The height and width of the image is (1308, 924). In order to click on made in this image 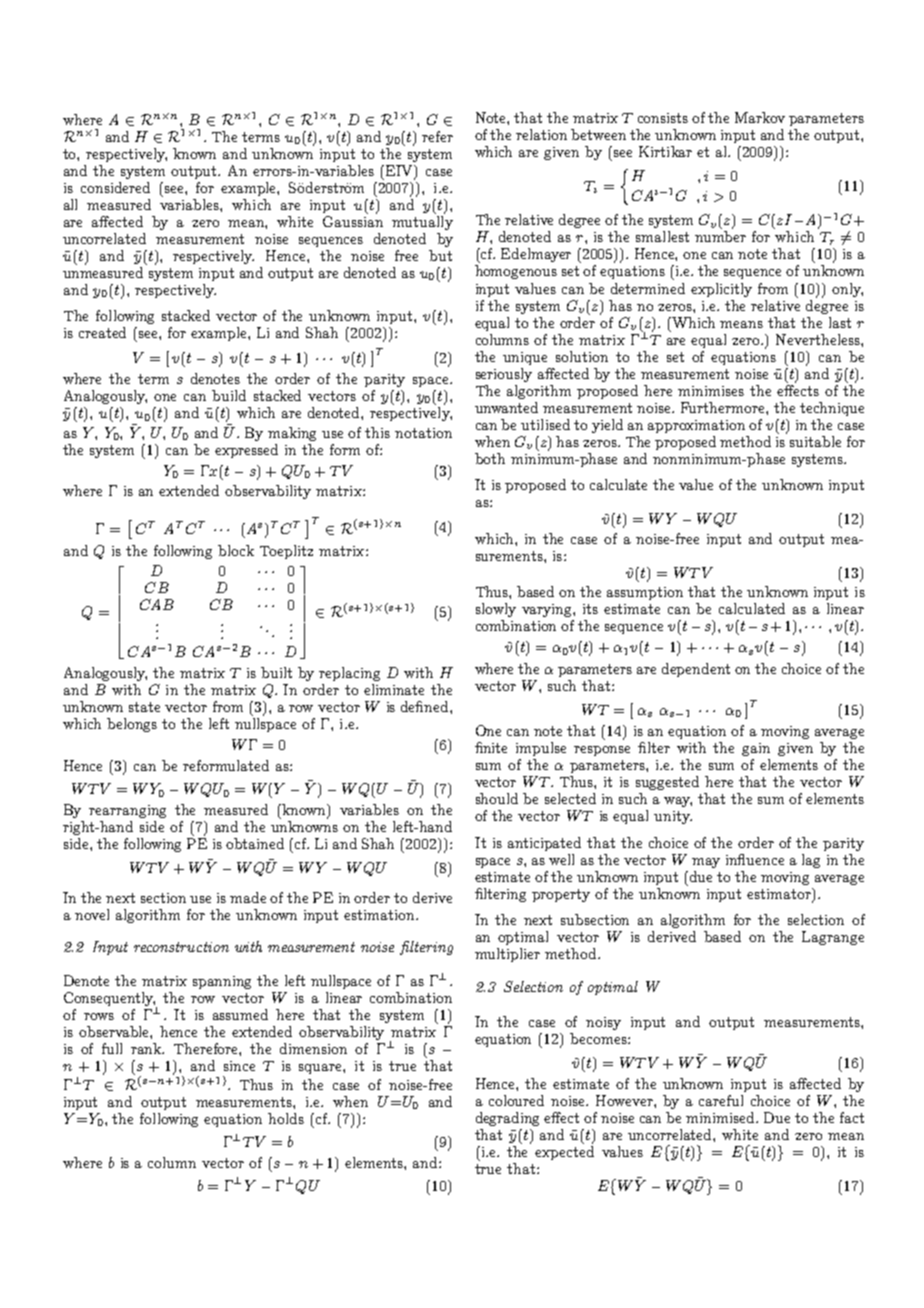, I will do `click(248, 897)`.
